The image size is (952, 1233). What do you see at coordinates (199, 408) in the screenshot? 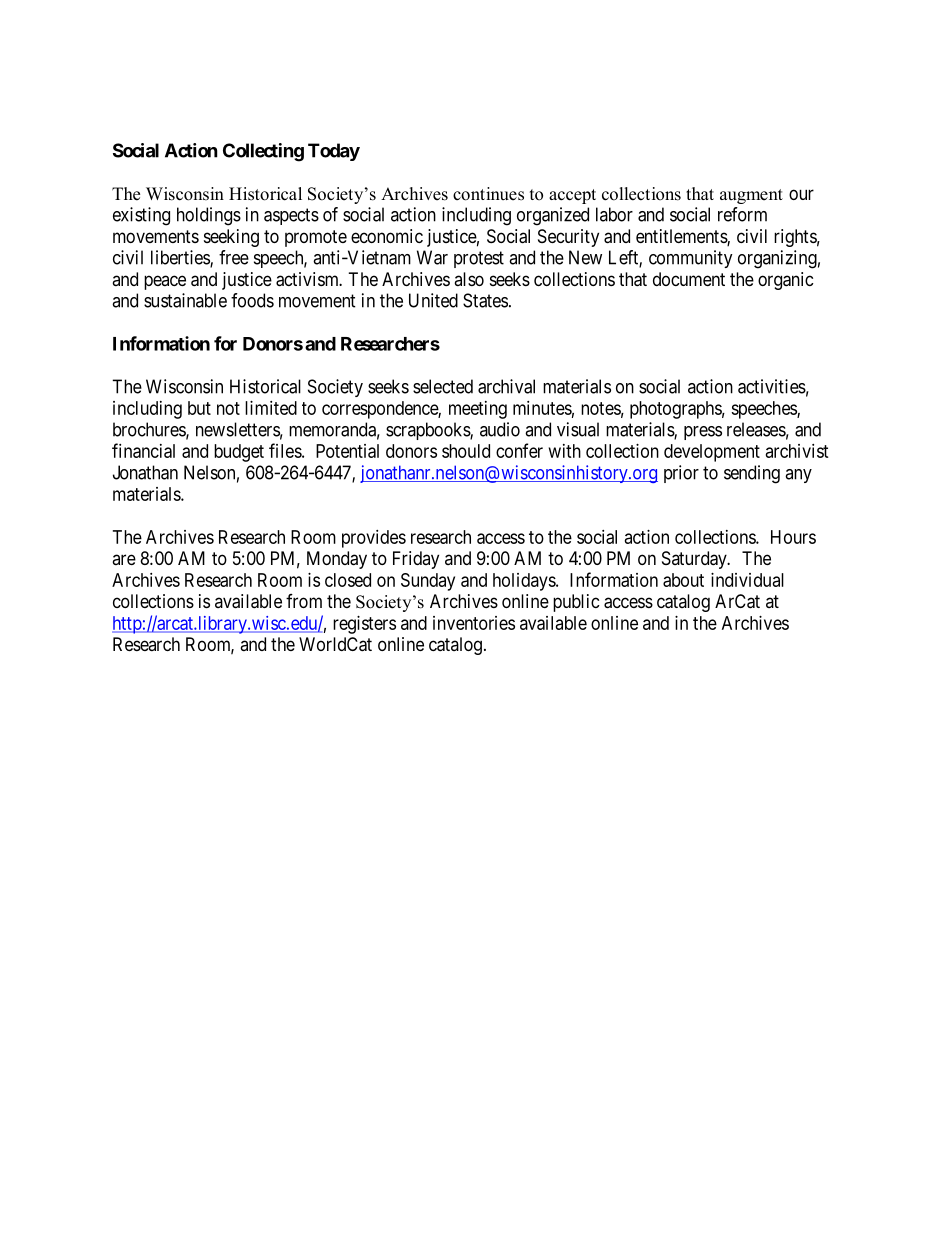
I see `but` at bounding box center [199, 408].
